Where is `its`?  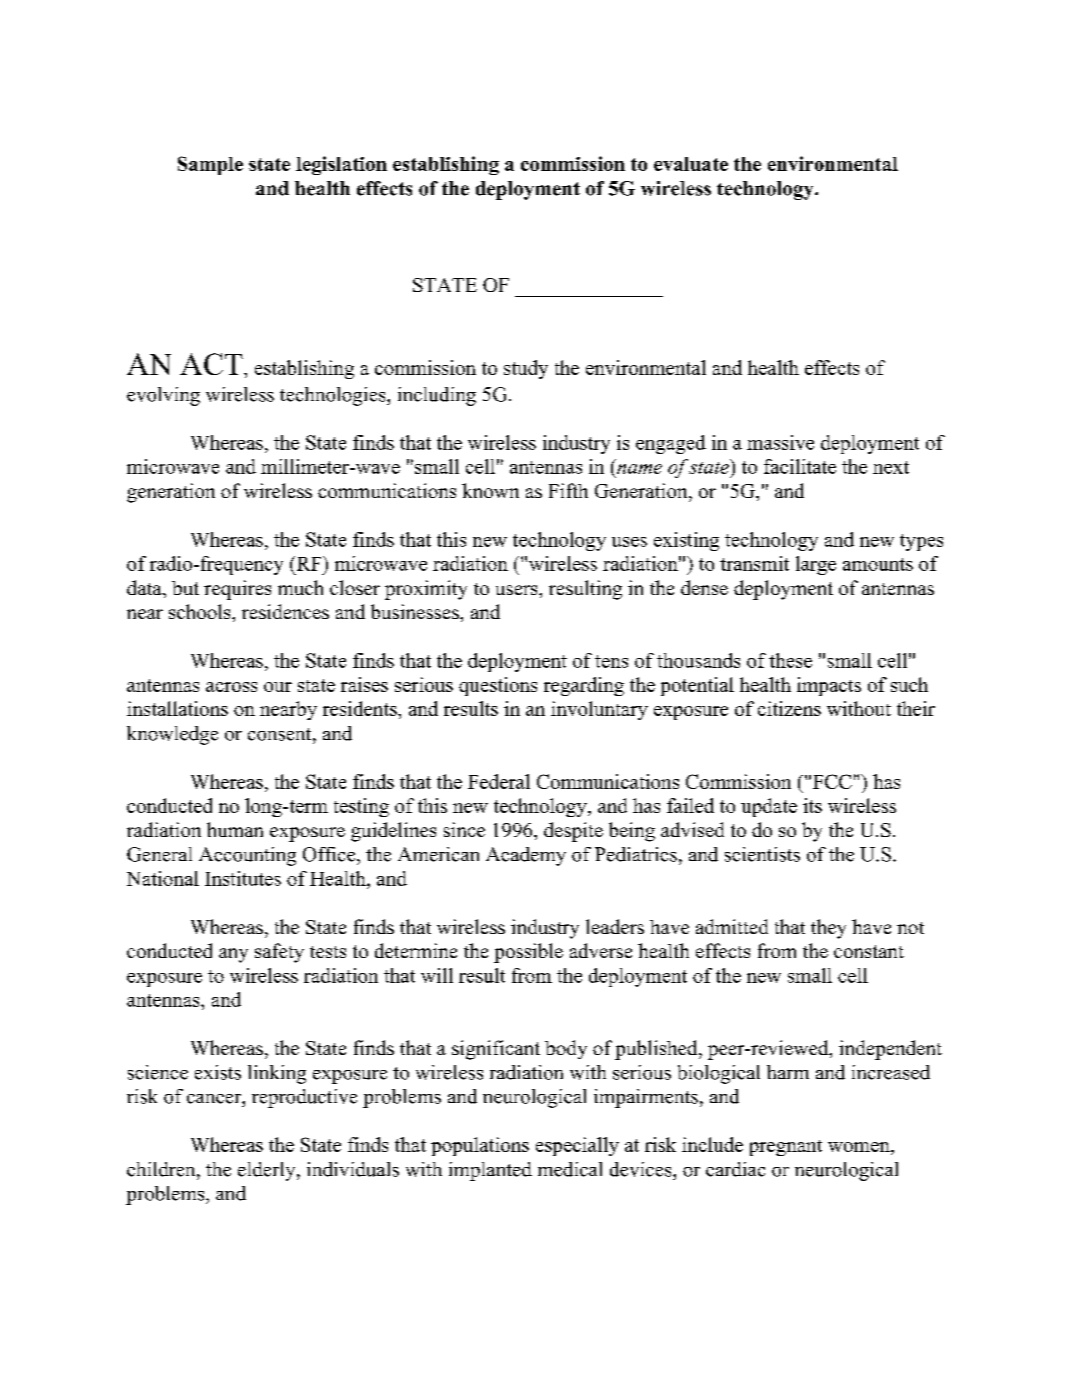 its is located at coordinates (812, 805).
